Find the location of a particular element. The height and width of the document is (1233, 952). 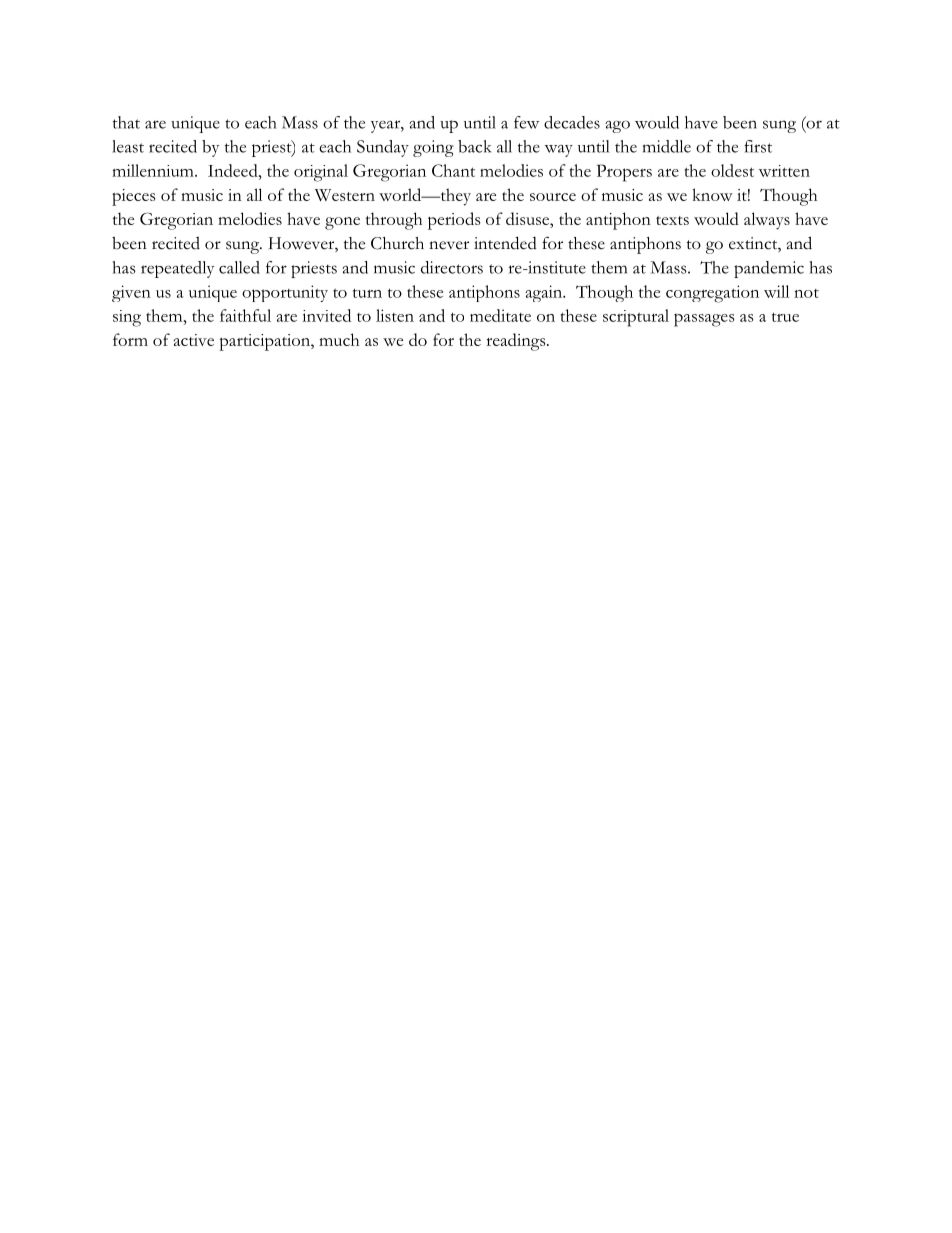

ago is located at coordinates (617, 126).
